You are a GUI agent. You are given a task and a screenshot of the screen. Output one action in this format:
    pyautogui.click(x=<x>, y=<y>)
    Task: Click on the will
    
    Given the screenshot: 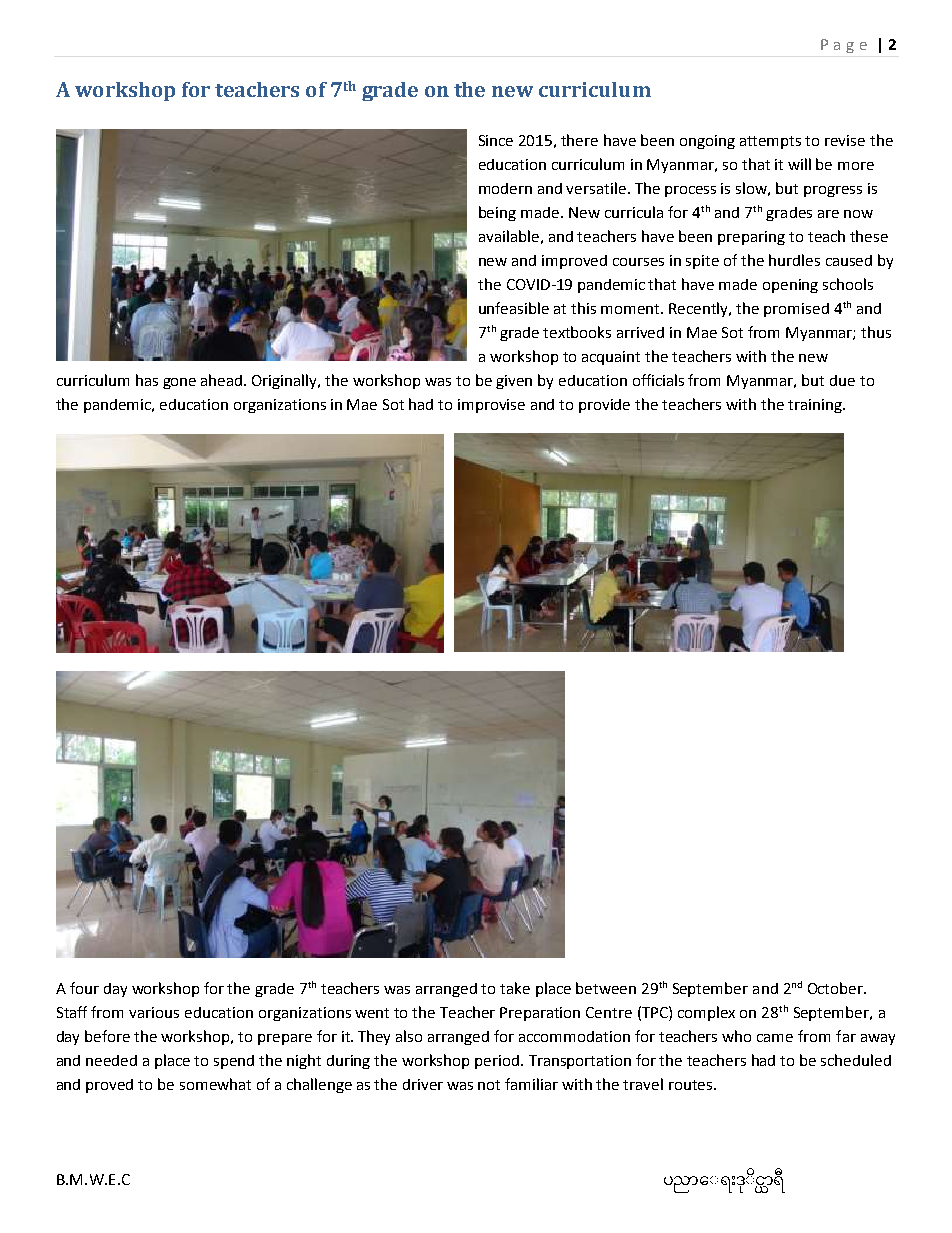 What is the action you would take?
    pyautogui.click(x=799, y=164)
